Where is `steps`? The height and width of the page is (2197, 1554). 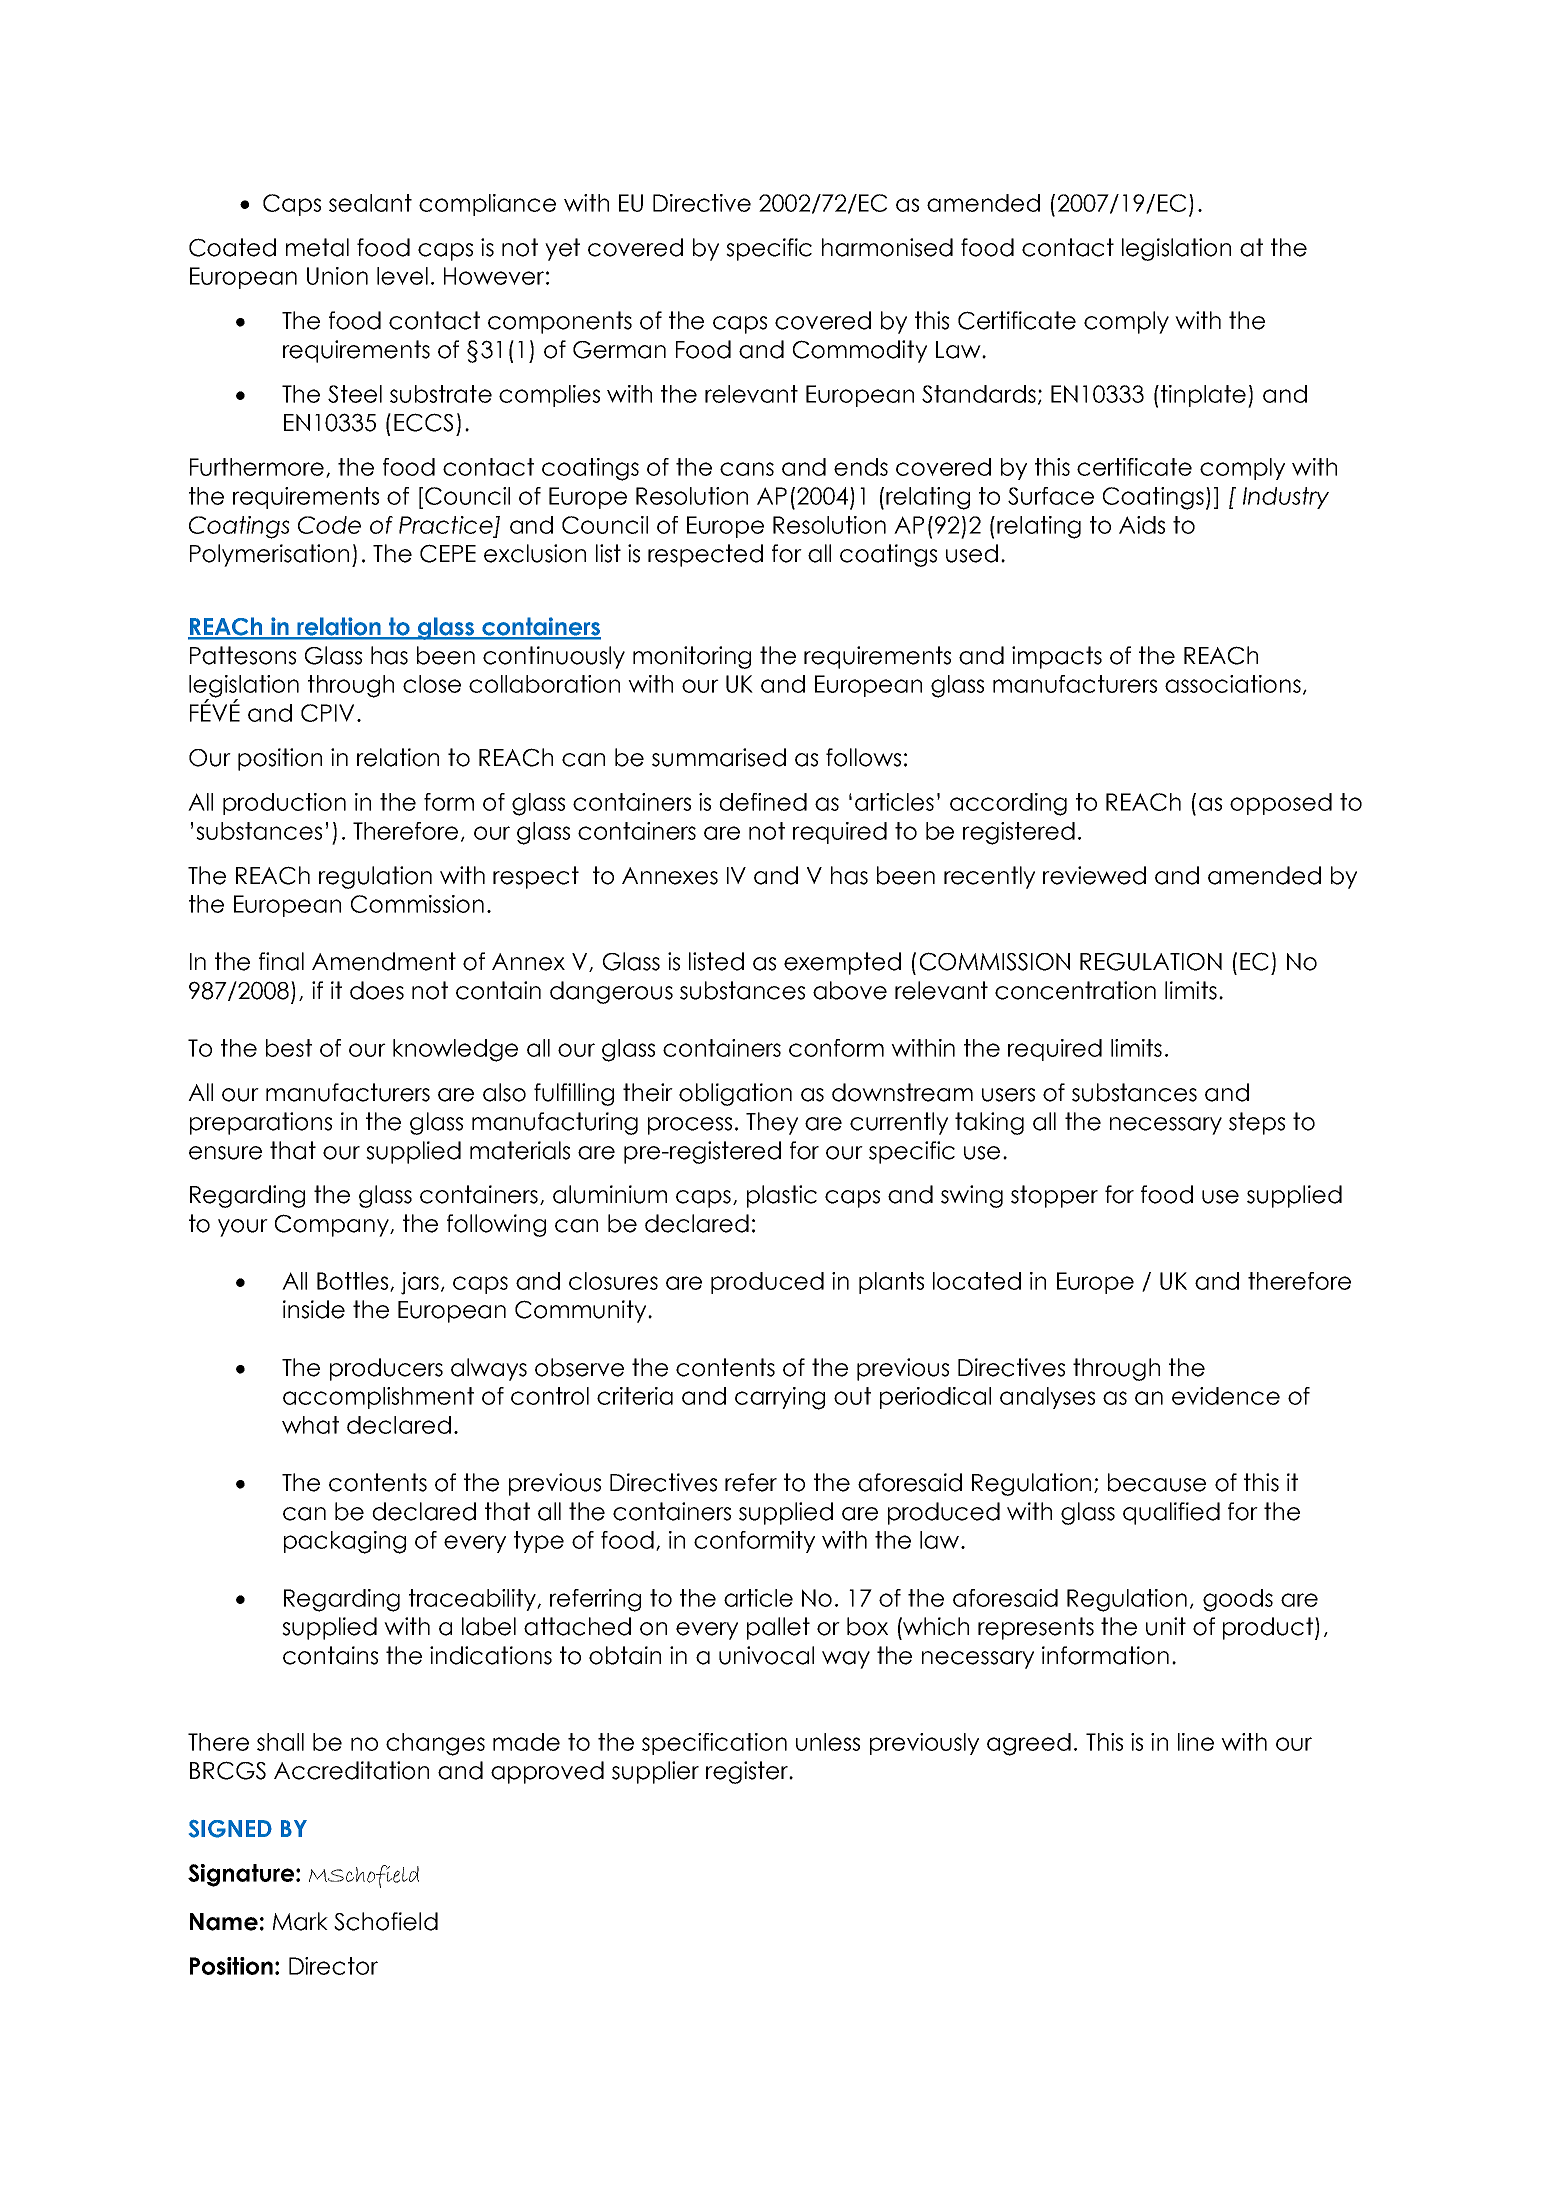 steps is located at coordinates (1257, 1123).
